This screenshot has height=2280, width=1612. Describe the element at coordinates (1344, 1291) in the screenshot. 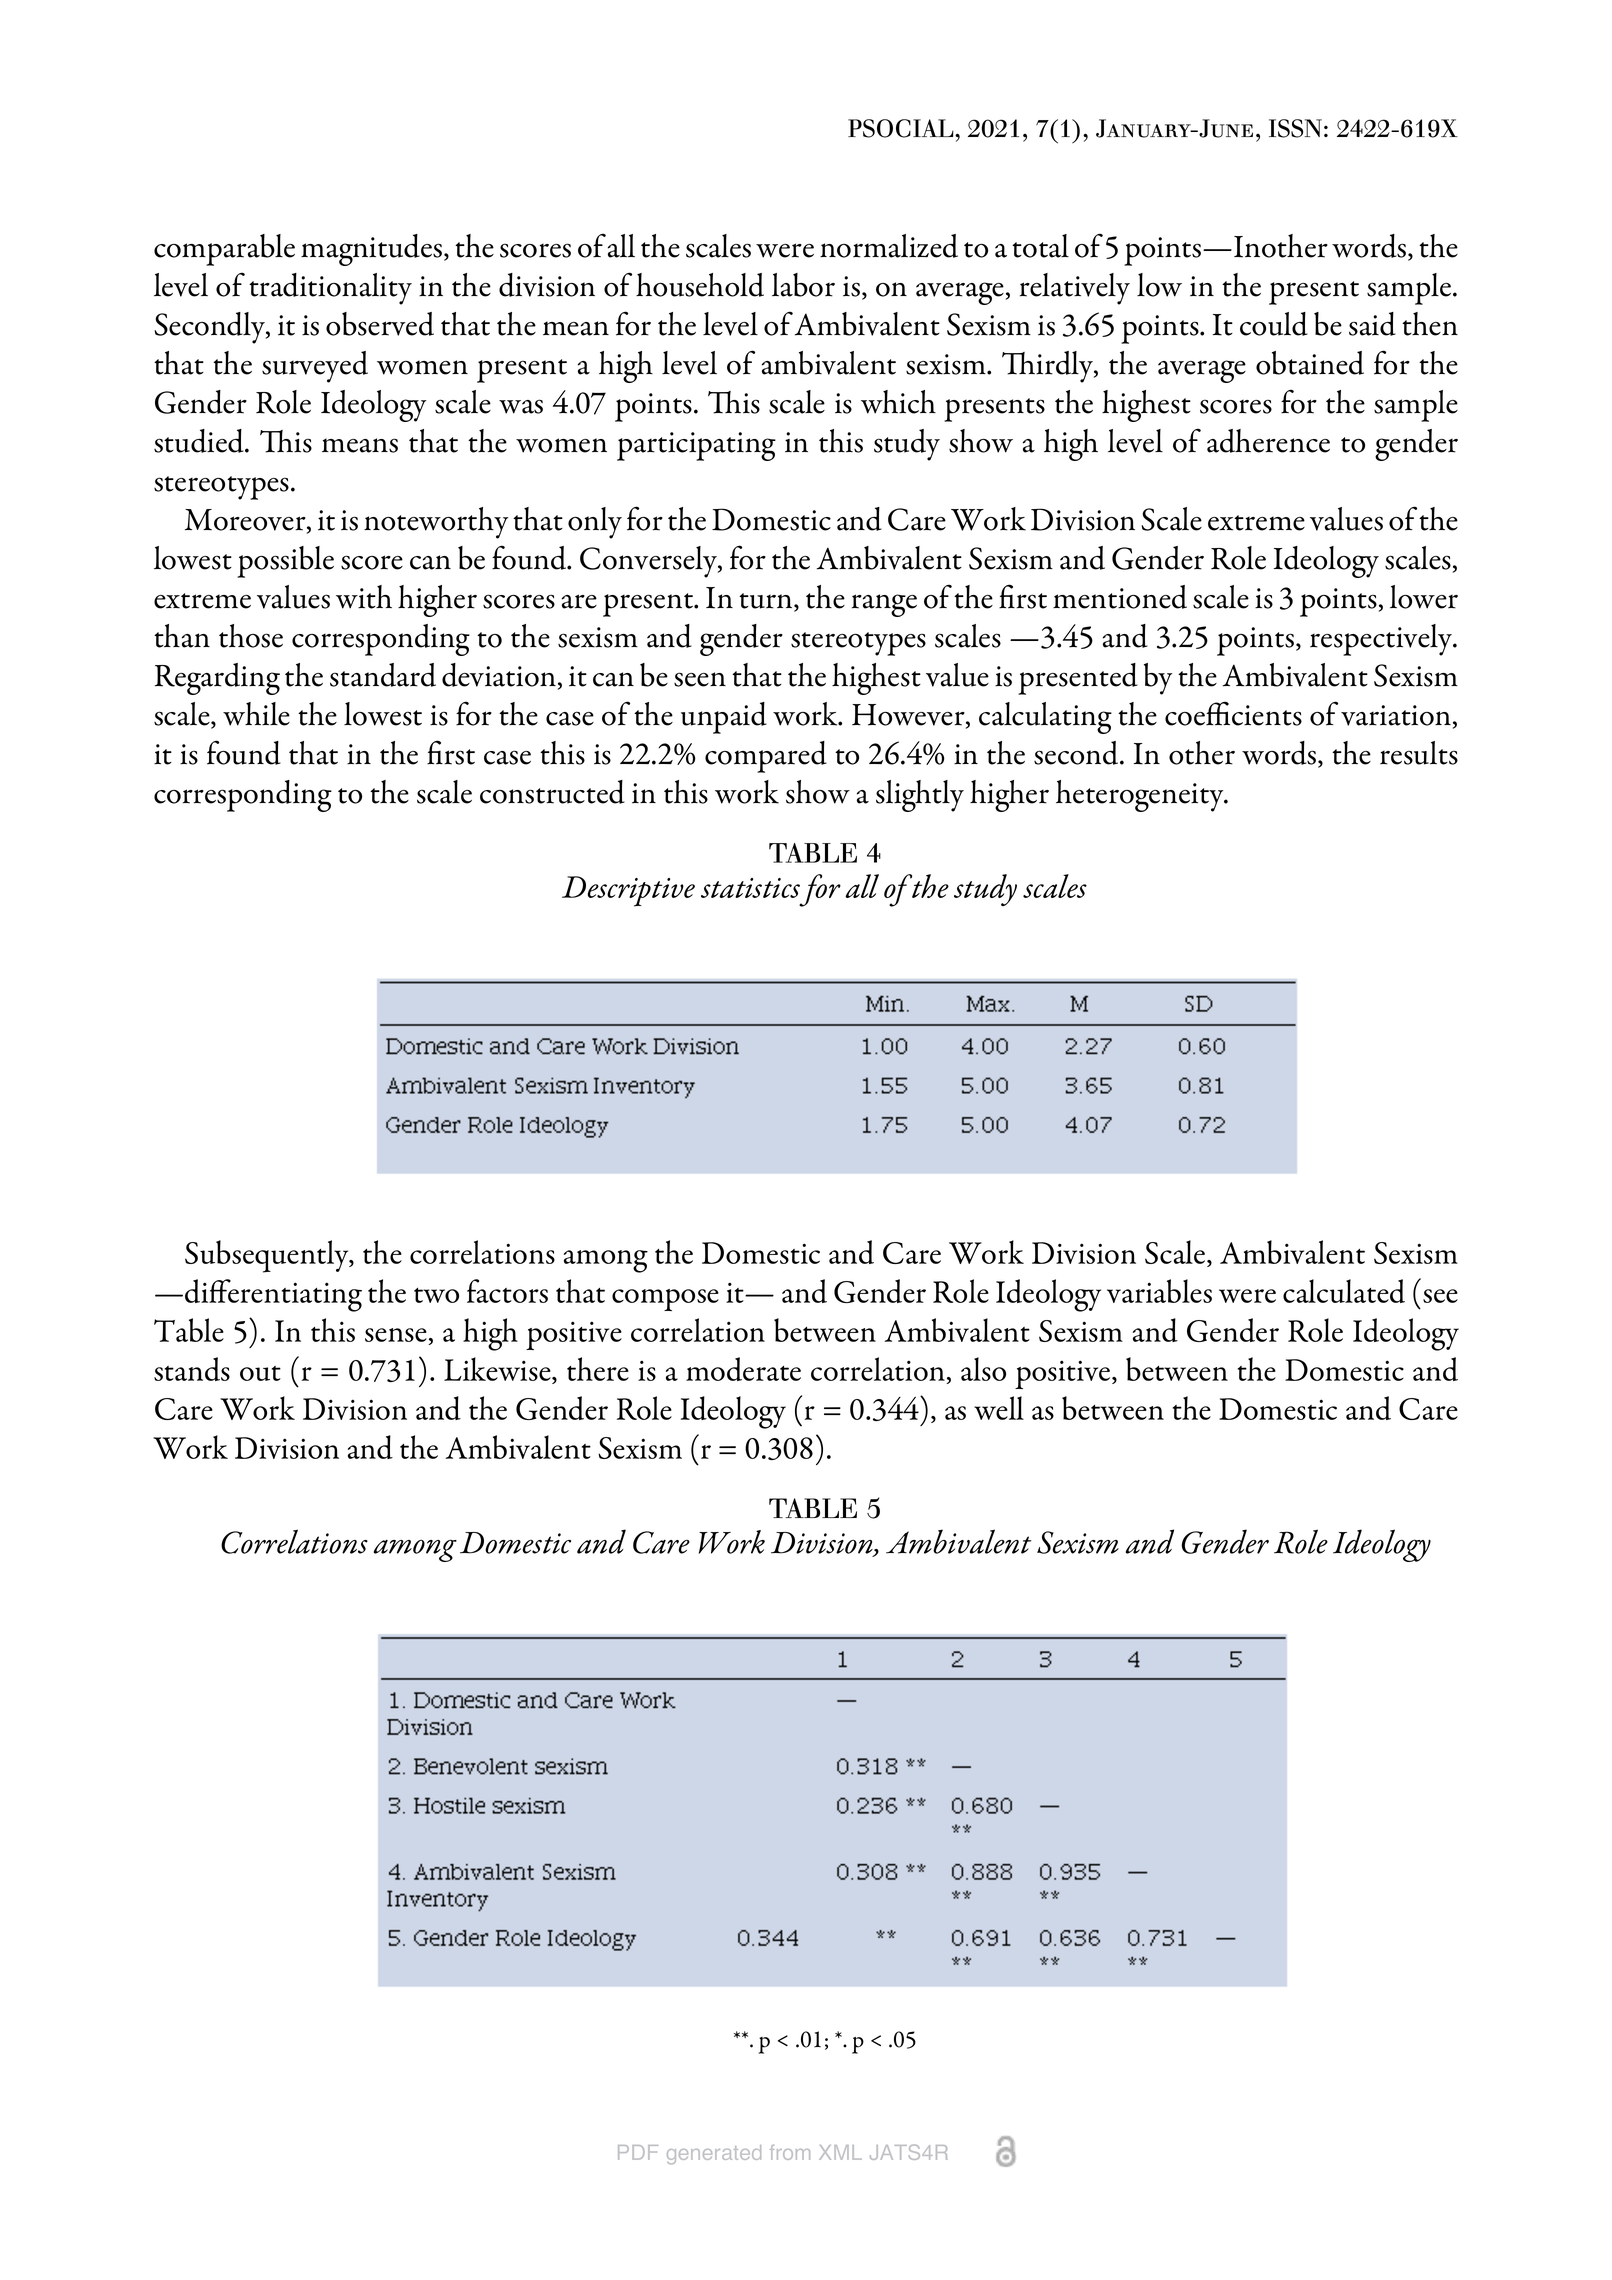

I see `calculated` at that location.
